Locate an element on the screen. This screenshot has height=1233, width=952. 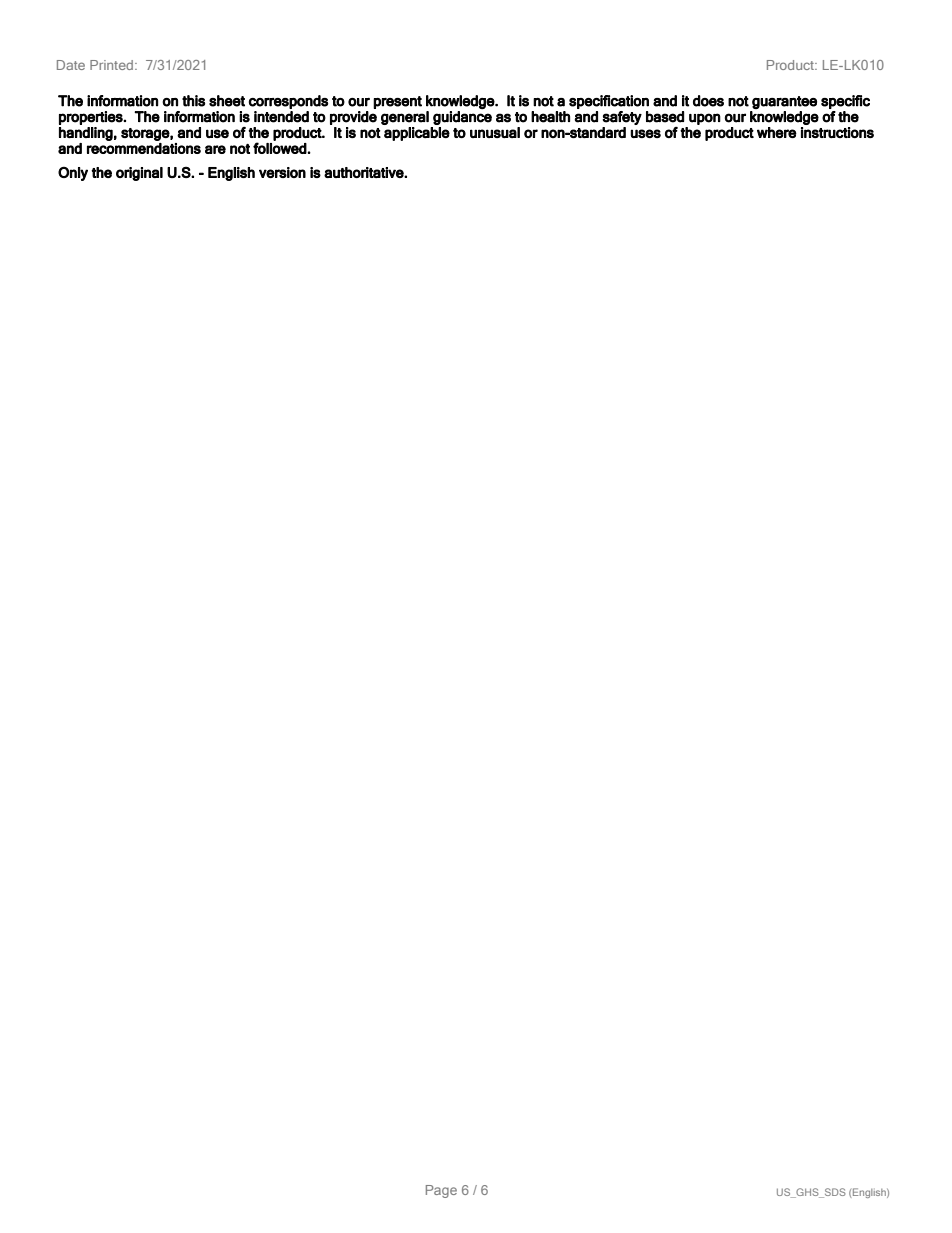
this is located at coordinates (193, 101).
